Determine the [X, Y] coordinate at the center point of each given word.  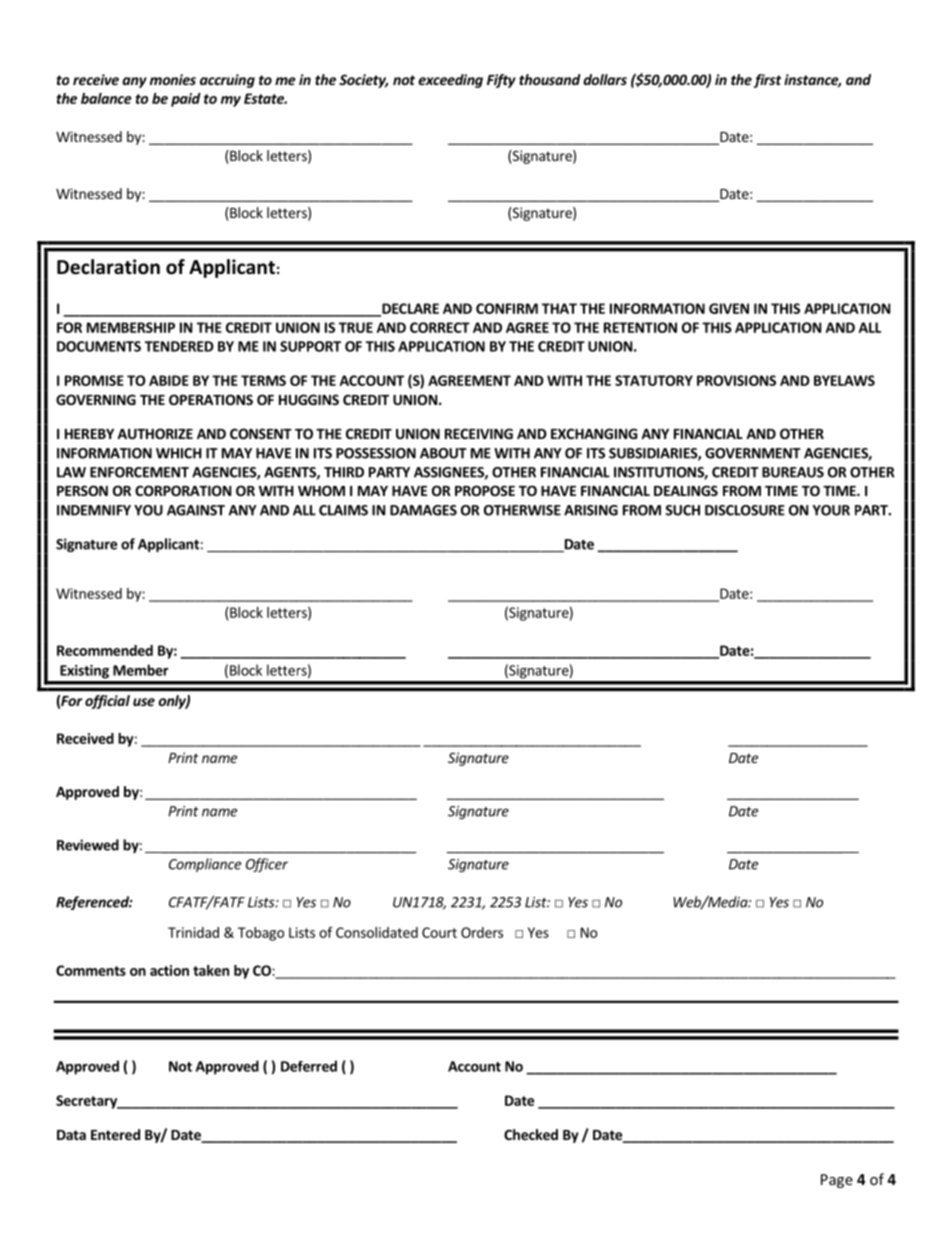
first [767, 81]
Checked [531, 1134]
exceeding [450, 81]
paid [186, 100]
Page [837, 1181]
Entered [115, 1134]
